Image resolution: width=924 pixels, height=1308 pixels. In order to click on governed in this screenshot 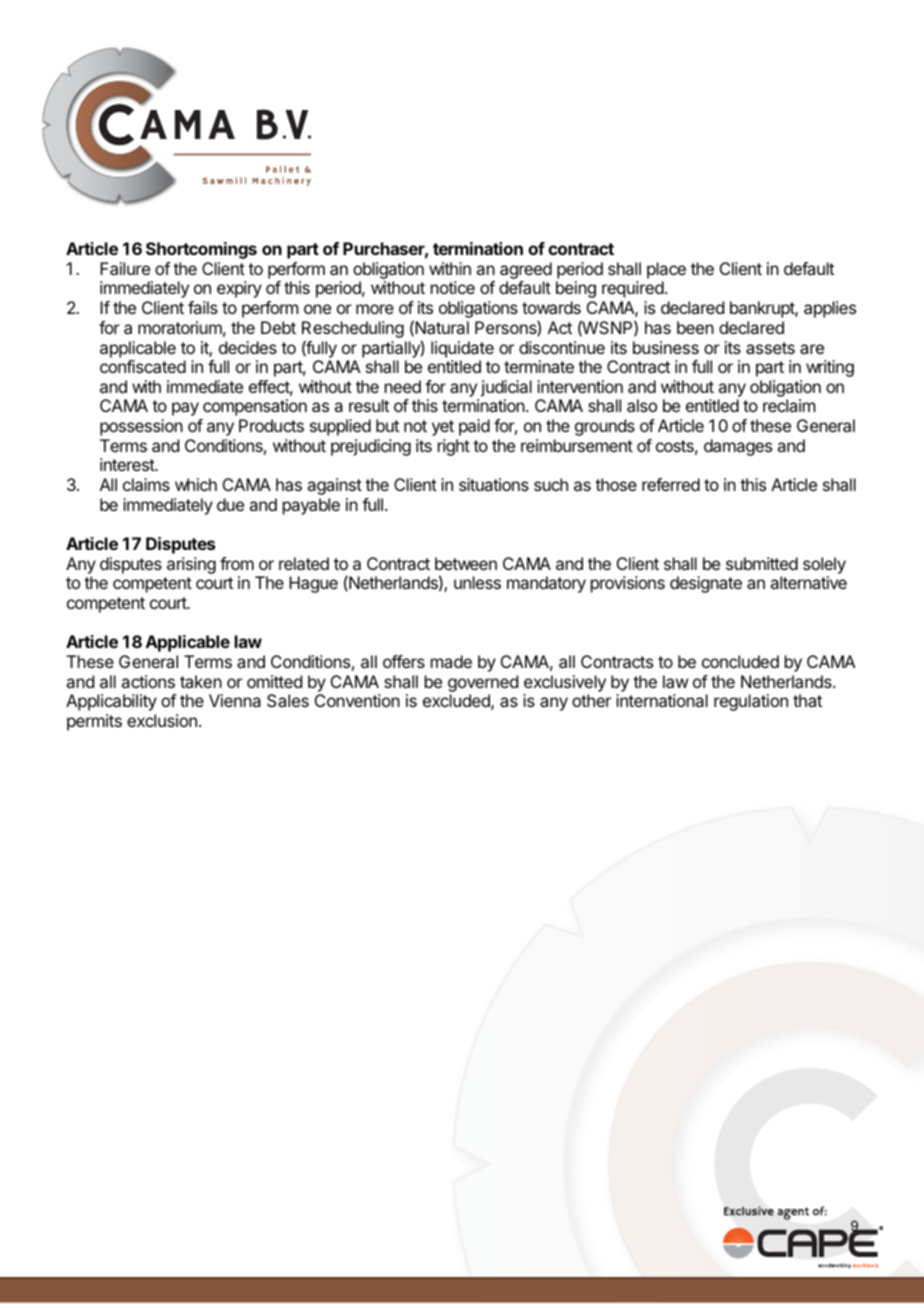, I will do `click(483, 683)`.
